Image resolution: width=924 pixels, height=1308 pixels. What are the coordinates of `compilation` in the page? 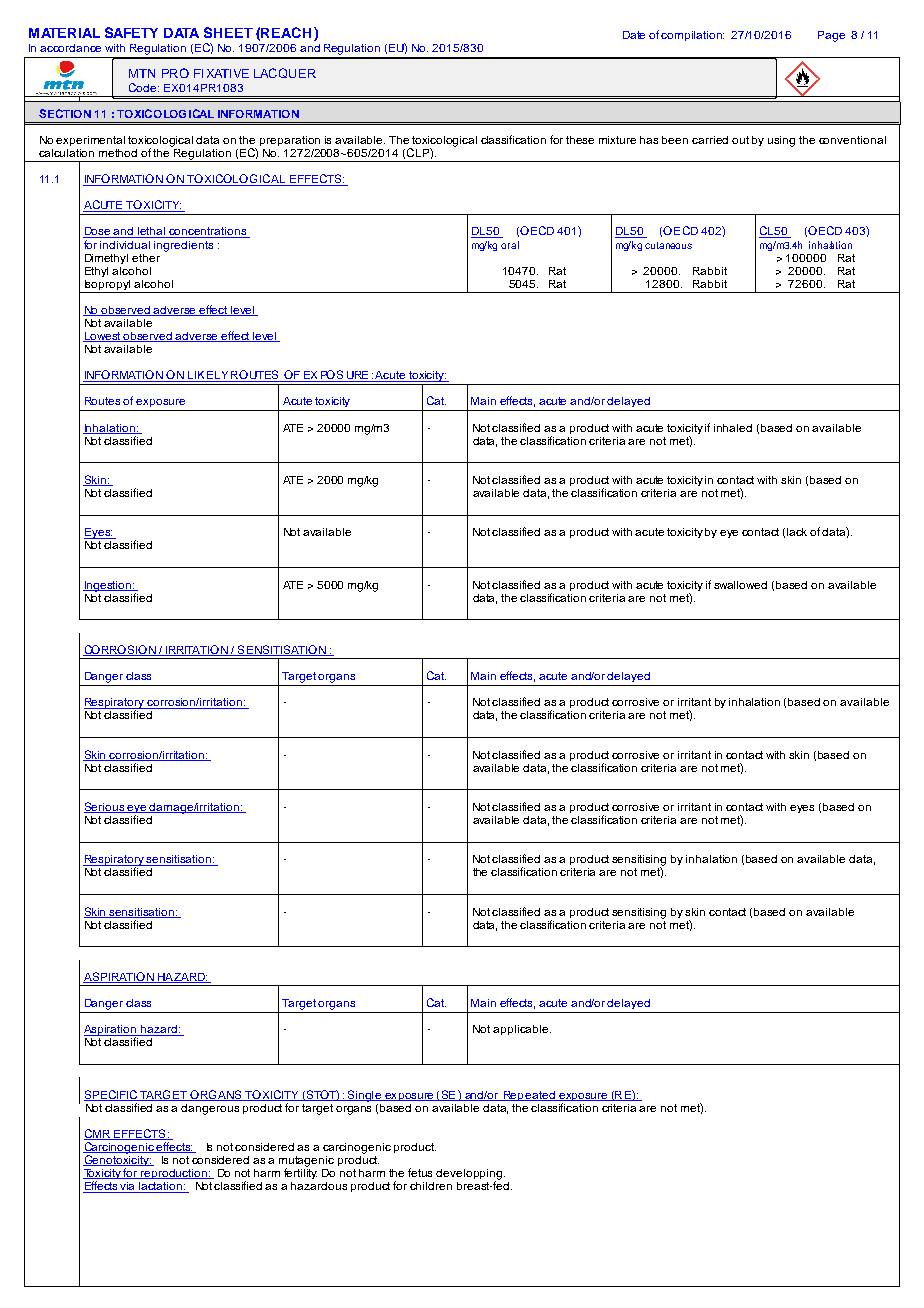 It's located at (692, 36).
